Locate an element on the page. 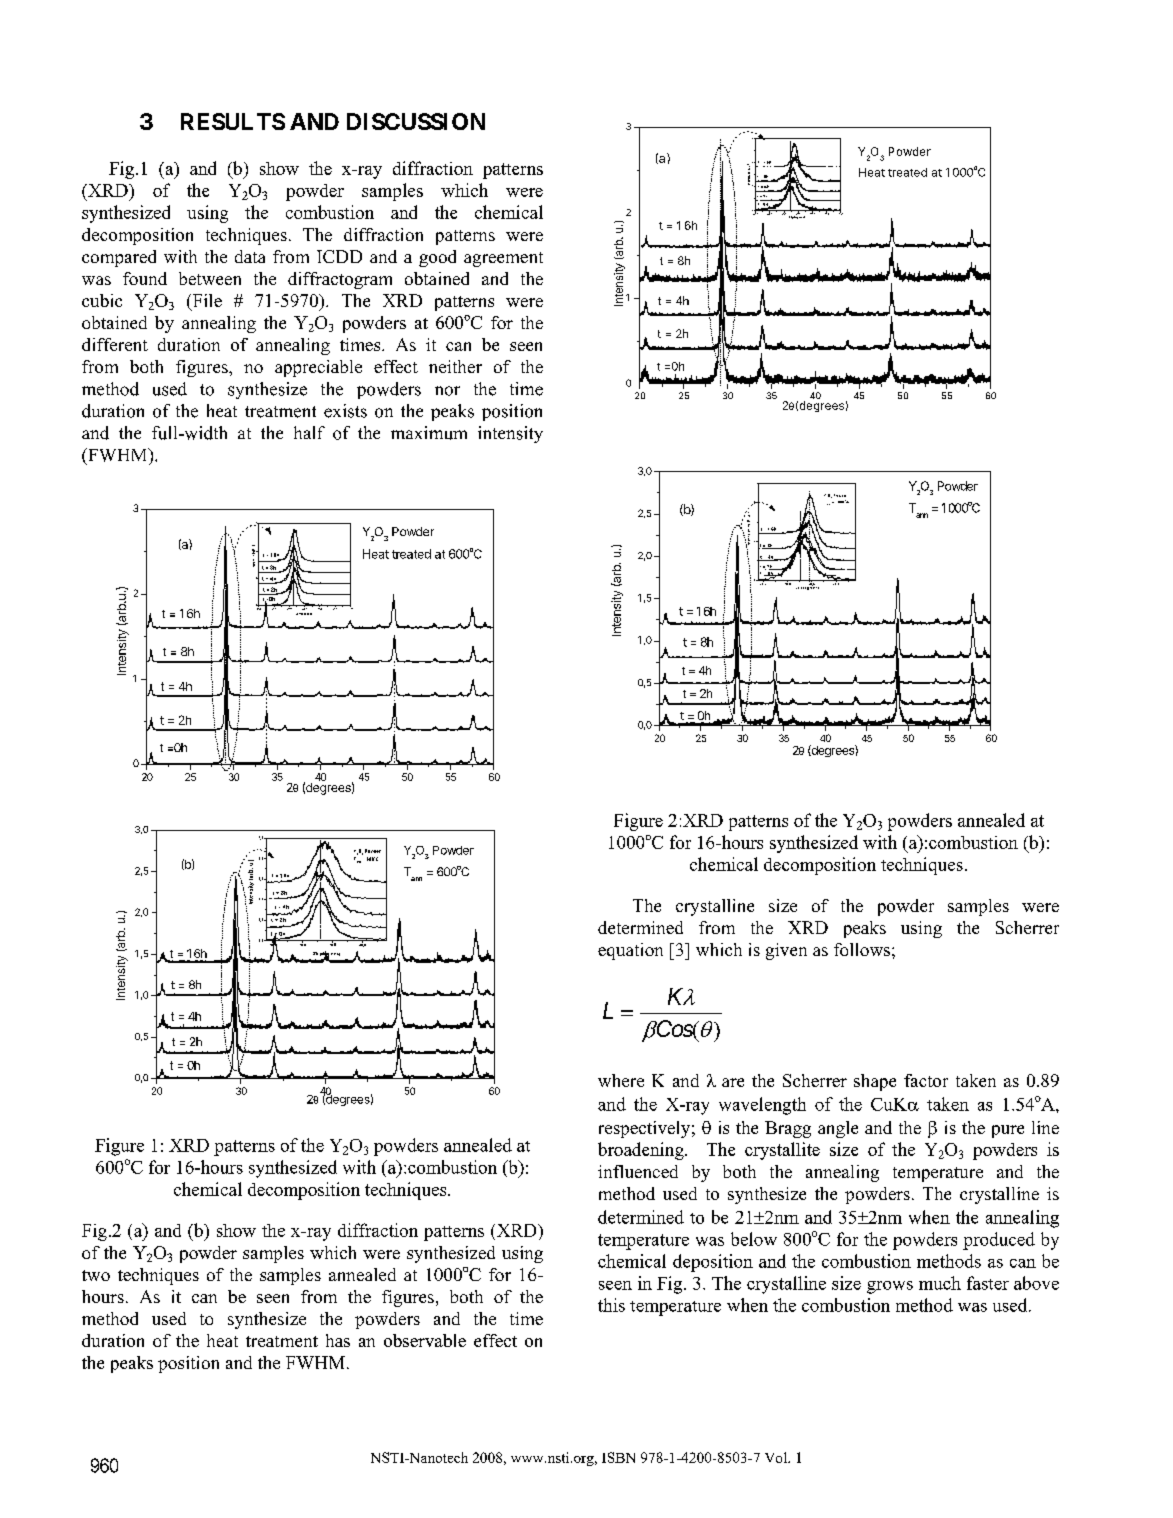 The height and width of the image is (1518, 1173). given is located at coordinates (786, 951).
